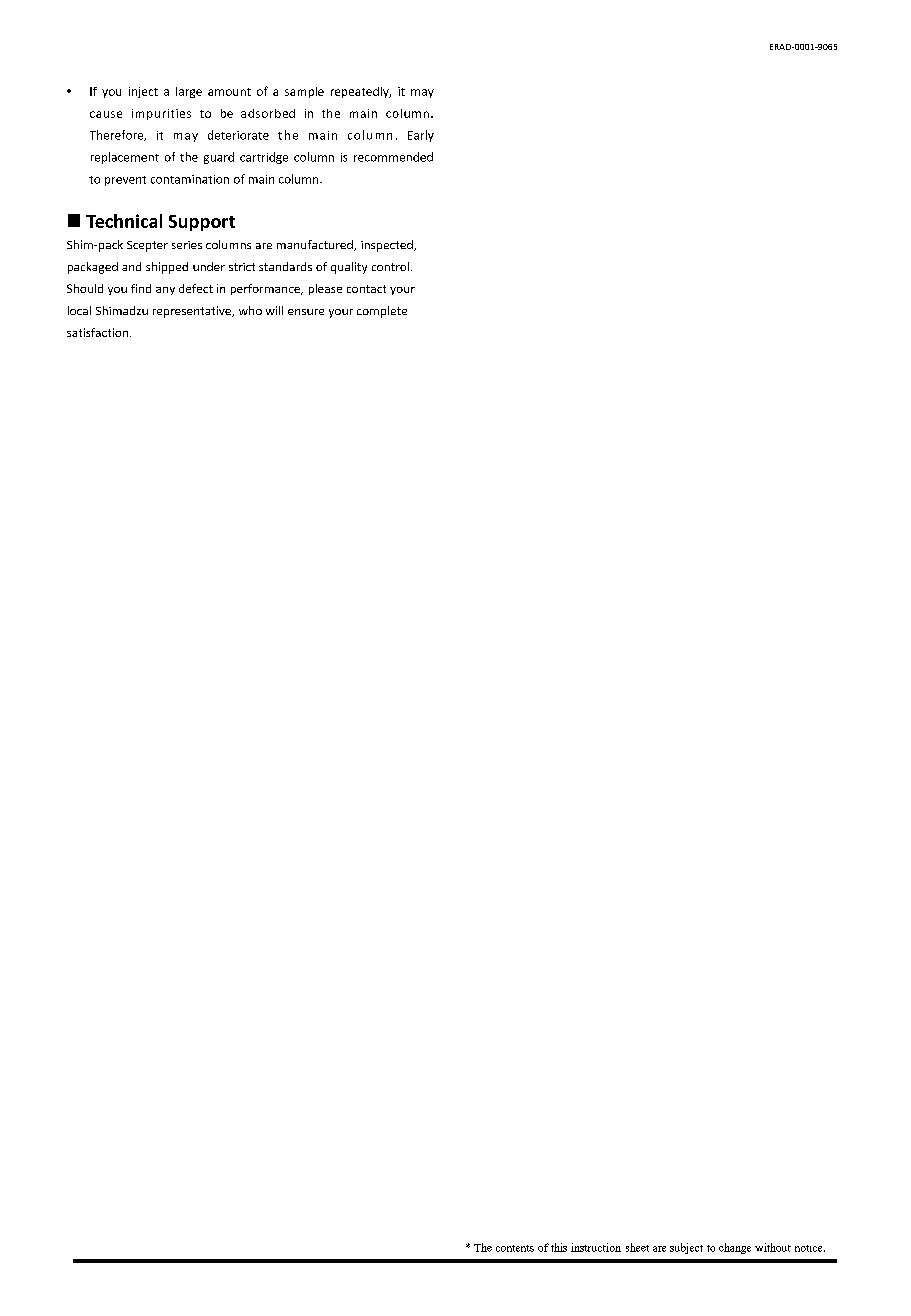 Image resolution: width=911 pixels, height=1316 pixels. What do you see at coordinates (686, 1248) in the screenshot?
I see `subject` at bounding box center [686, 1248].
